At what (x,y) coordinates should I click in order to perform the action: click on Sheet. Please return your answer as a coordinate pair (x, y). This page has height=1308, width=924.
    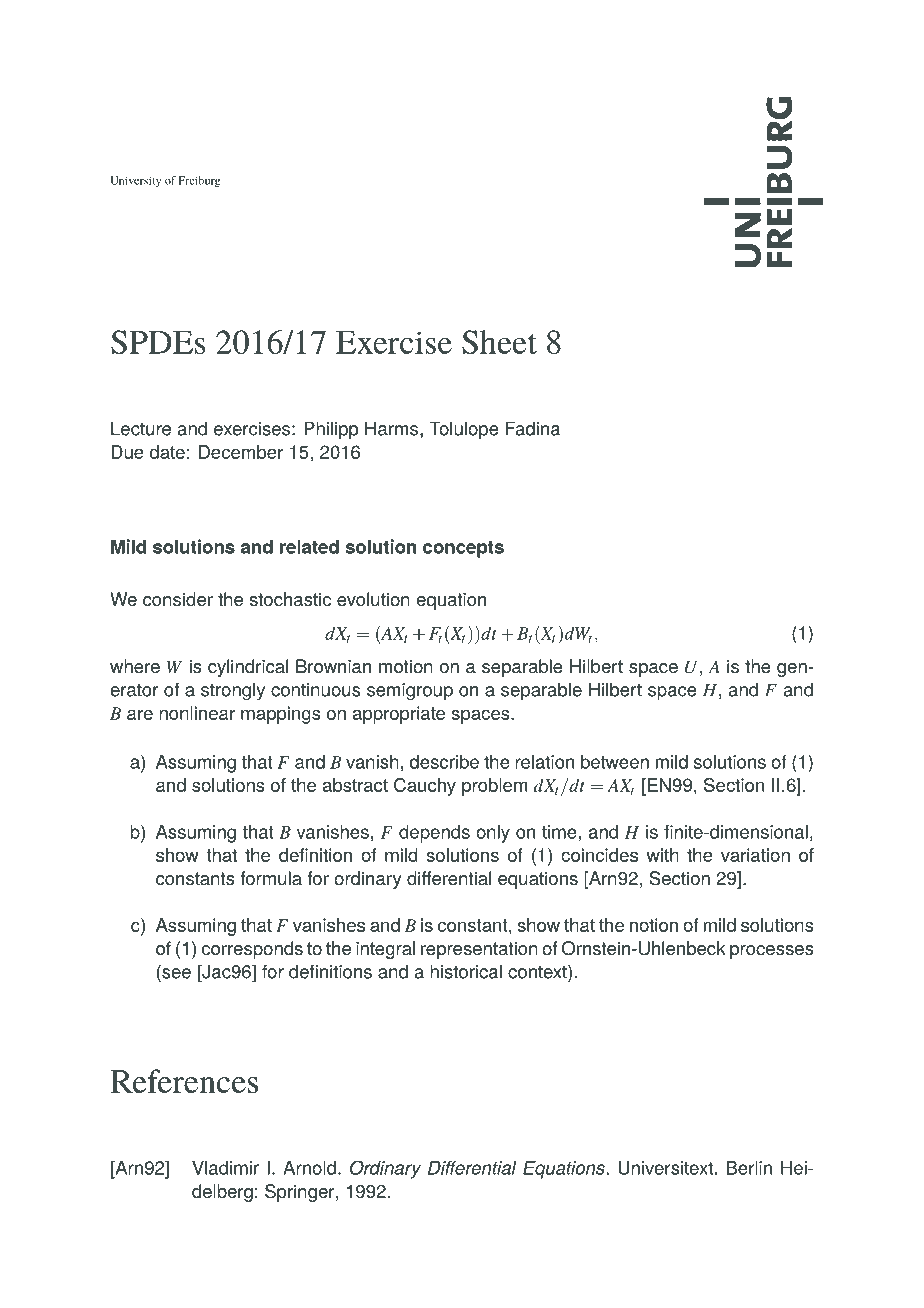
    Looking at the image, I should click on (499, 342).
